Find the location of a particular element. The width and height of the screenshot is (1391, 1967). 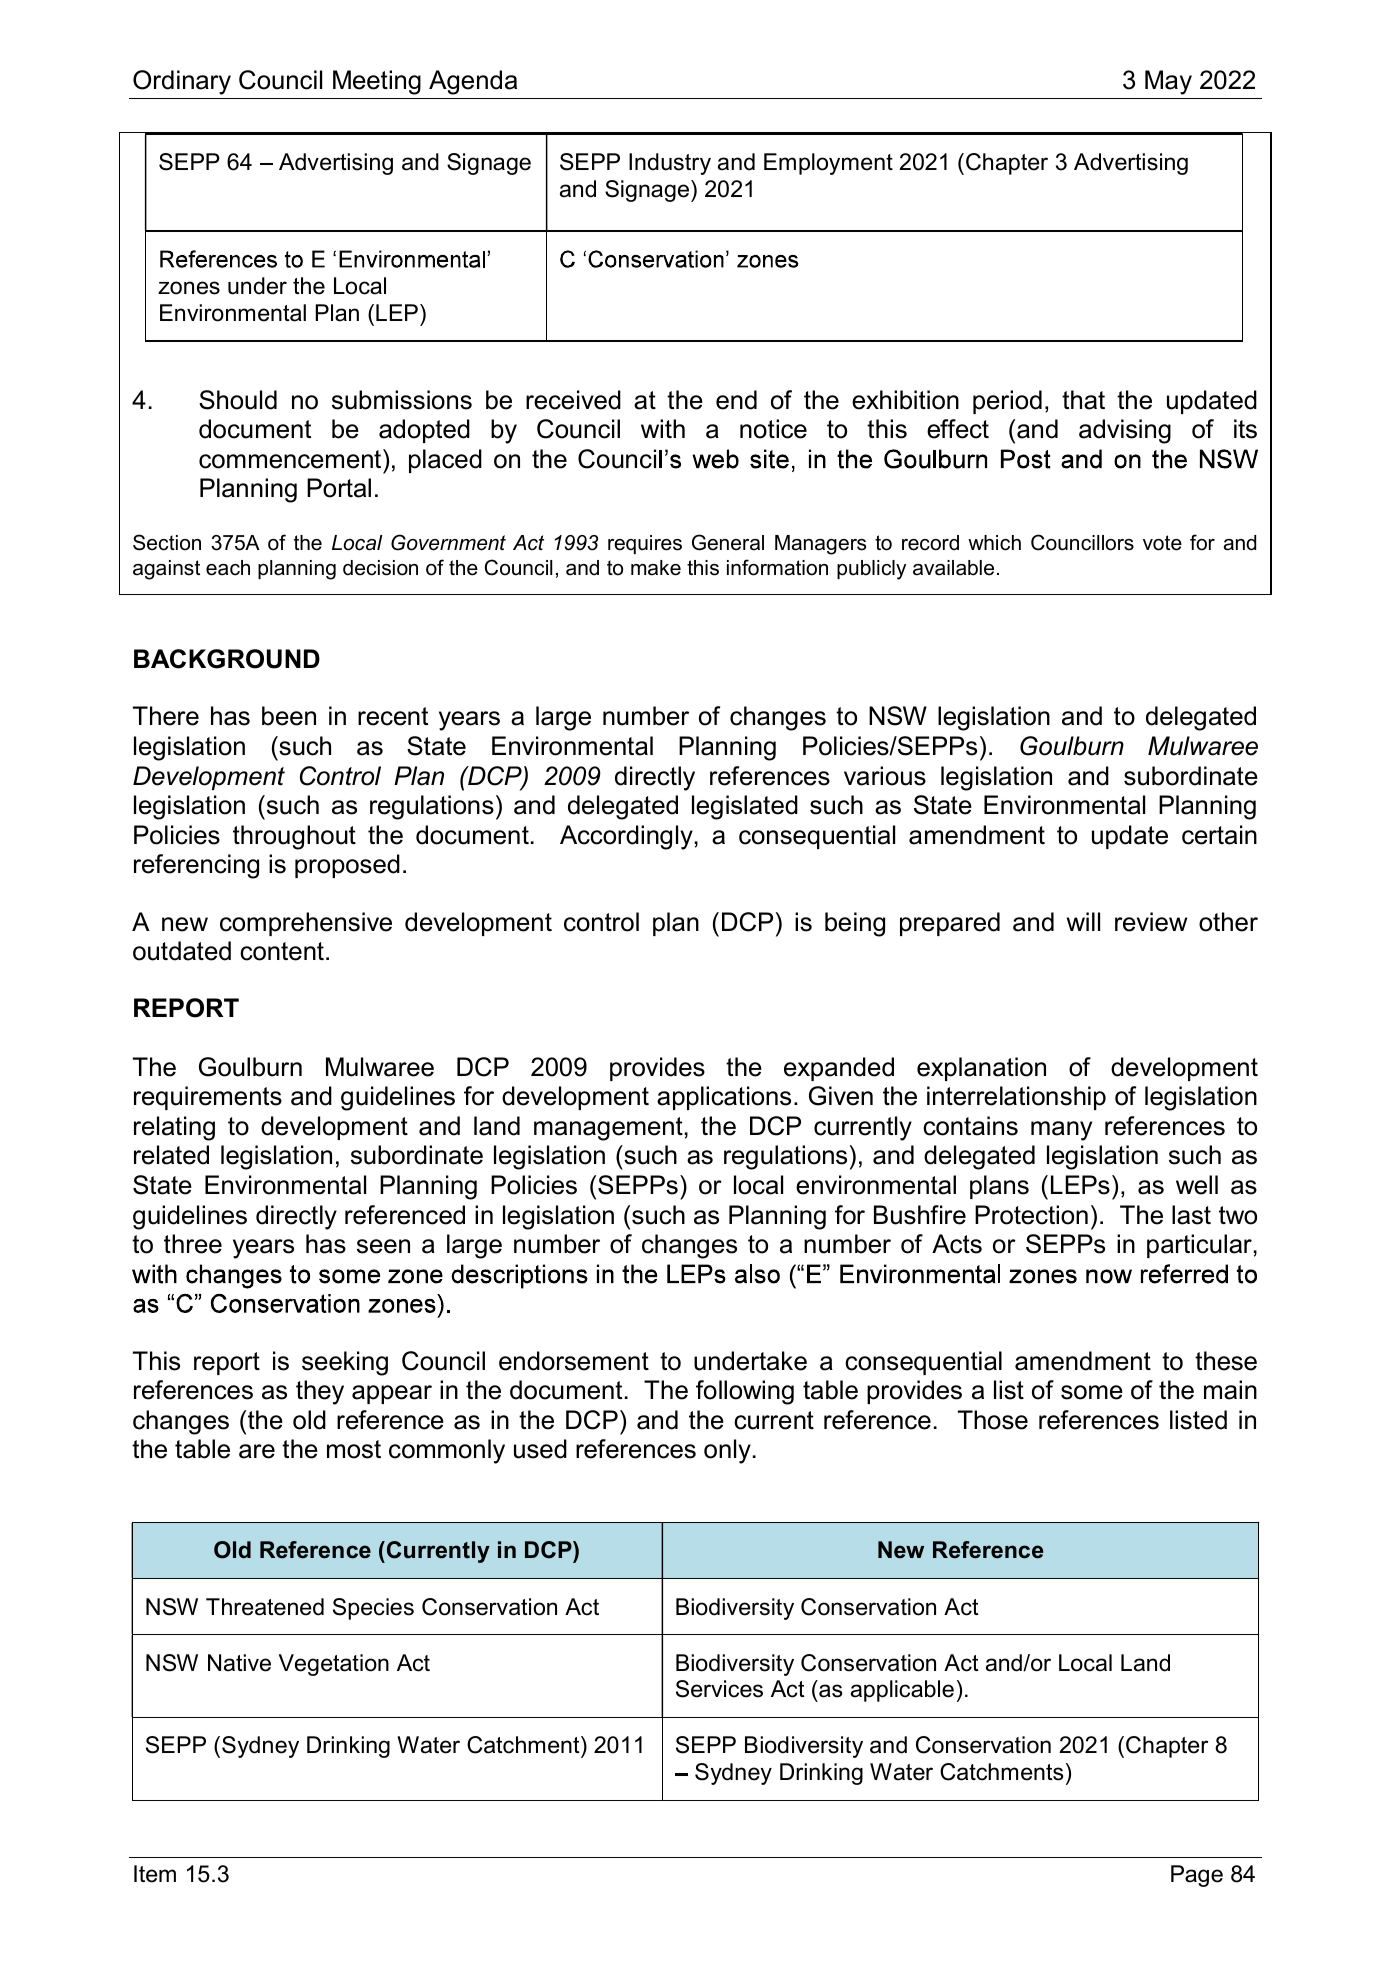

content is located at coordinates (282, 951).
